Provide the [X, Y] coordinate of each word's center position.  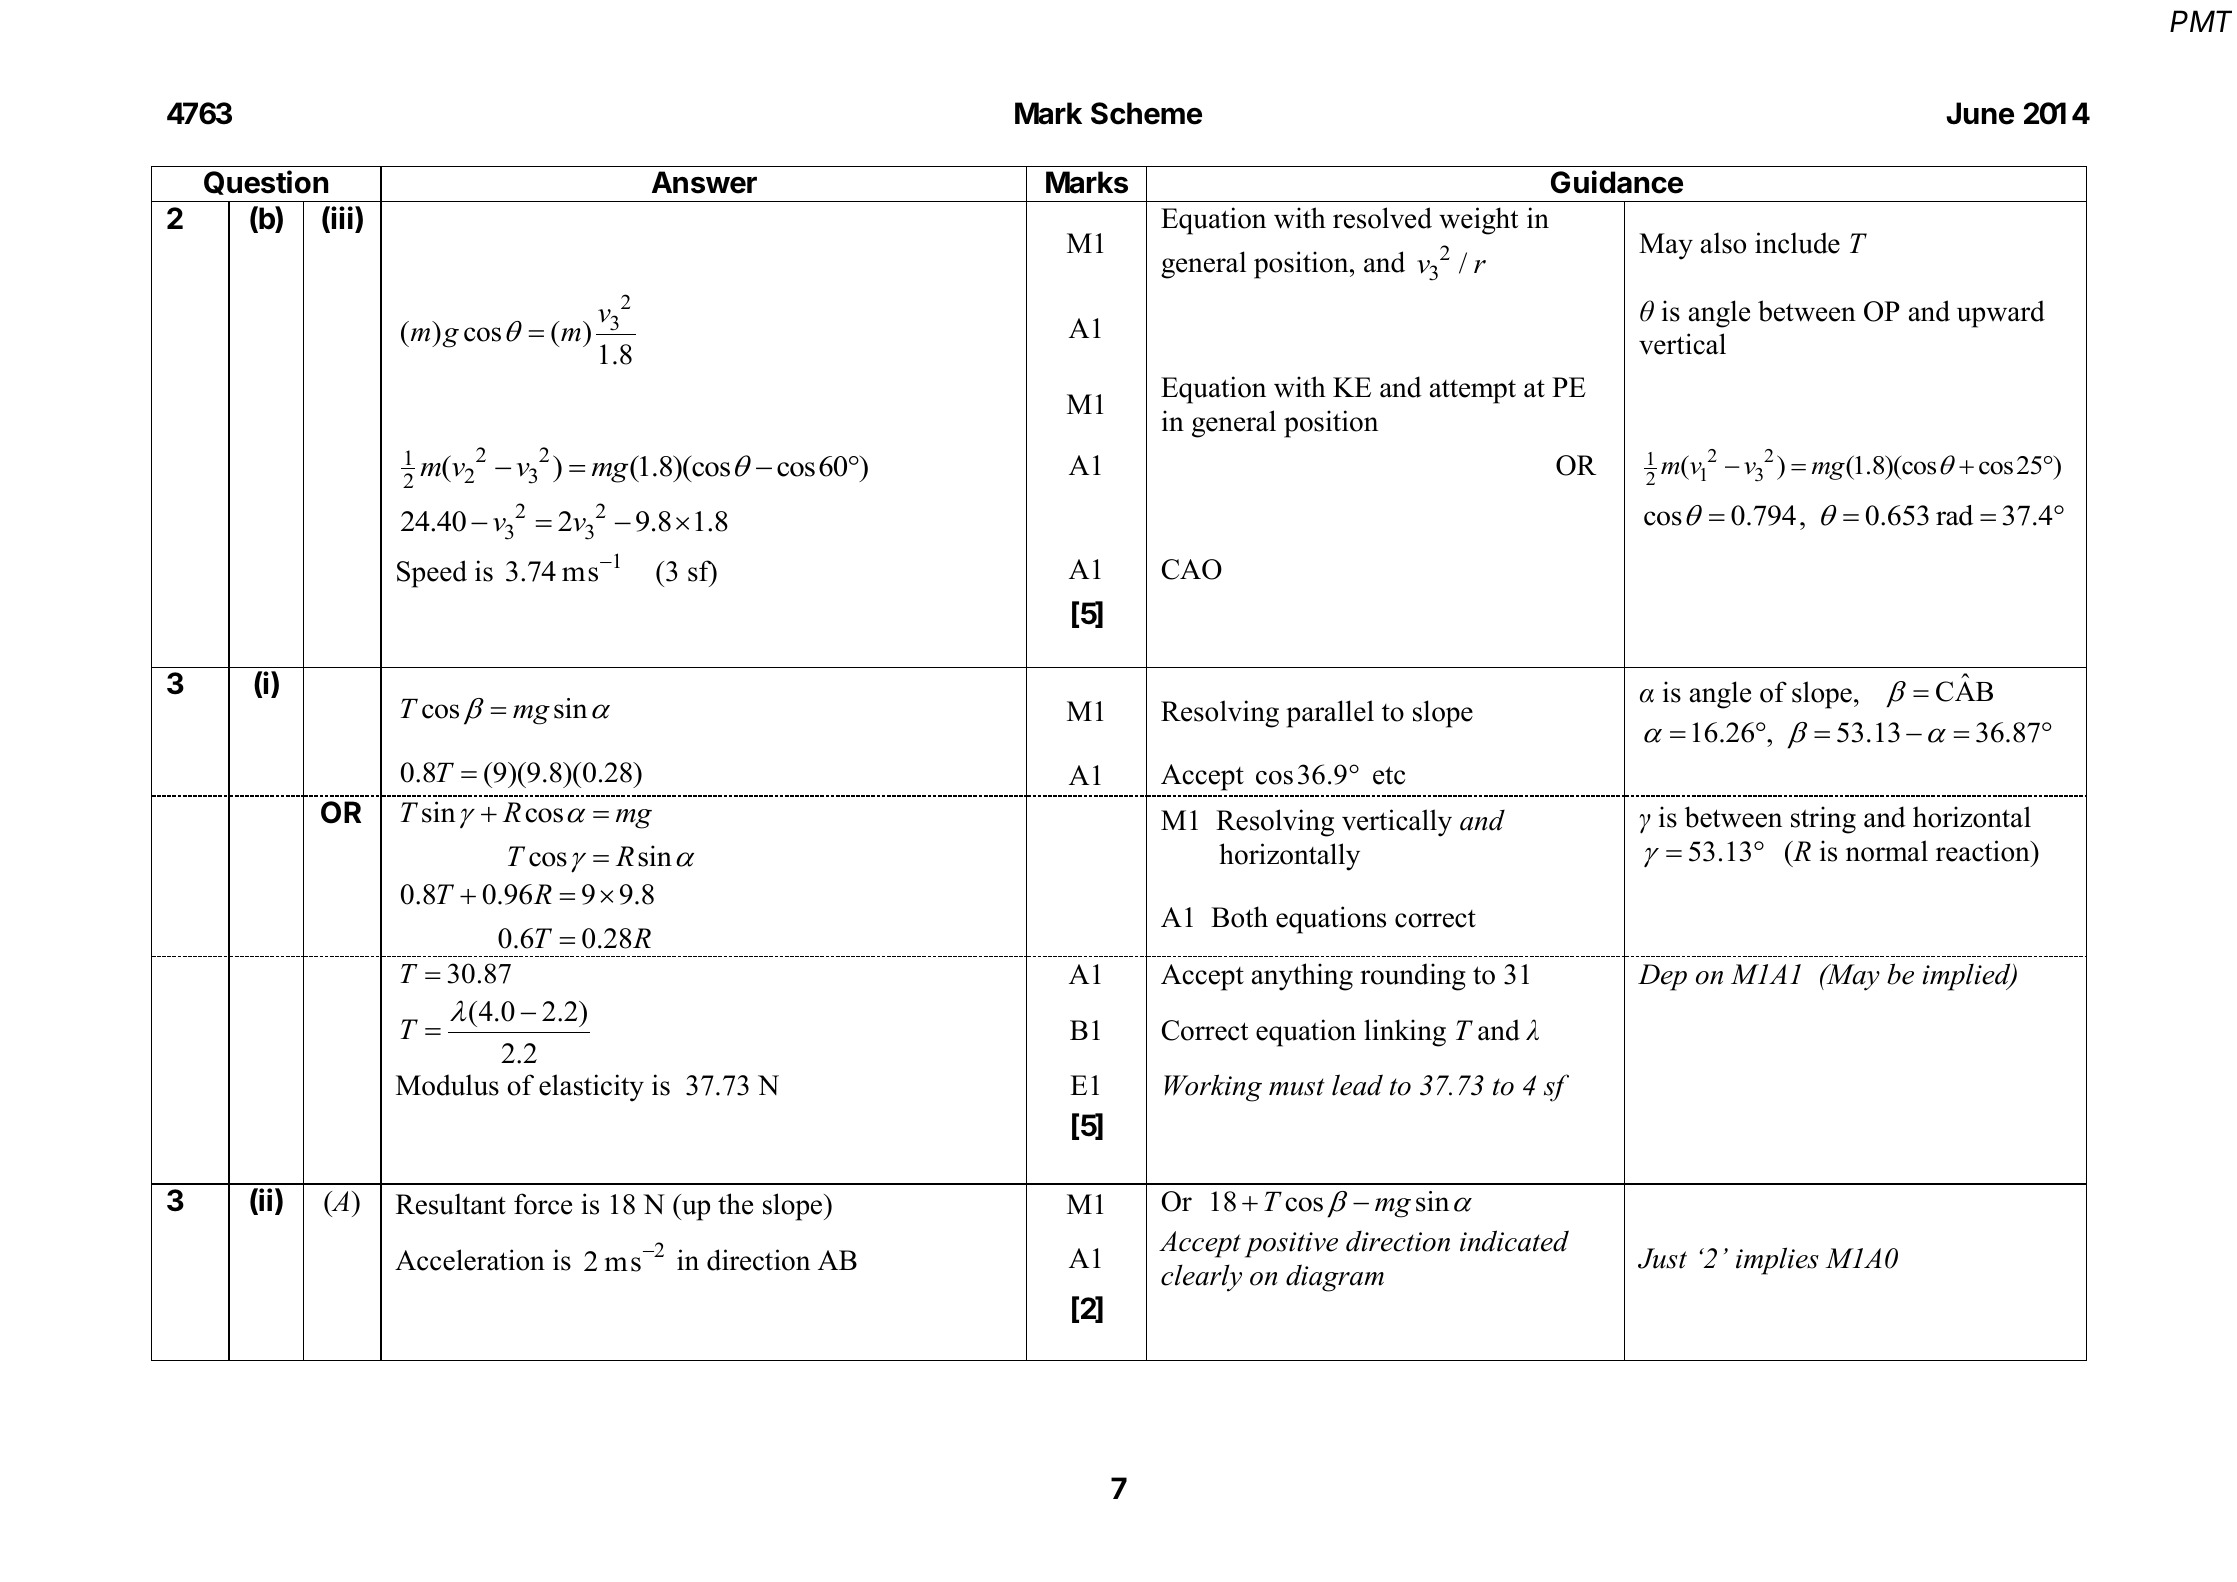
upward [2001, 314]
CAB [1964, 691]
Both [1239, 917]
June [1980, 113]
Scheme [1146, 113]
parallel [1330, 714]
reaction [1984, 851]
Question [266, 182]
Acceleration [470, 1260]
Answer [704, 182]
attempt [1473, 391]
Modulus [447, 1085]
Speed [432, 574]
